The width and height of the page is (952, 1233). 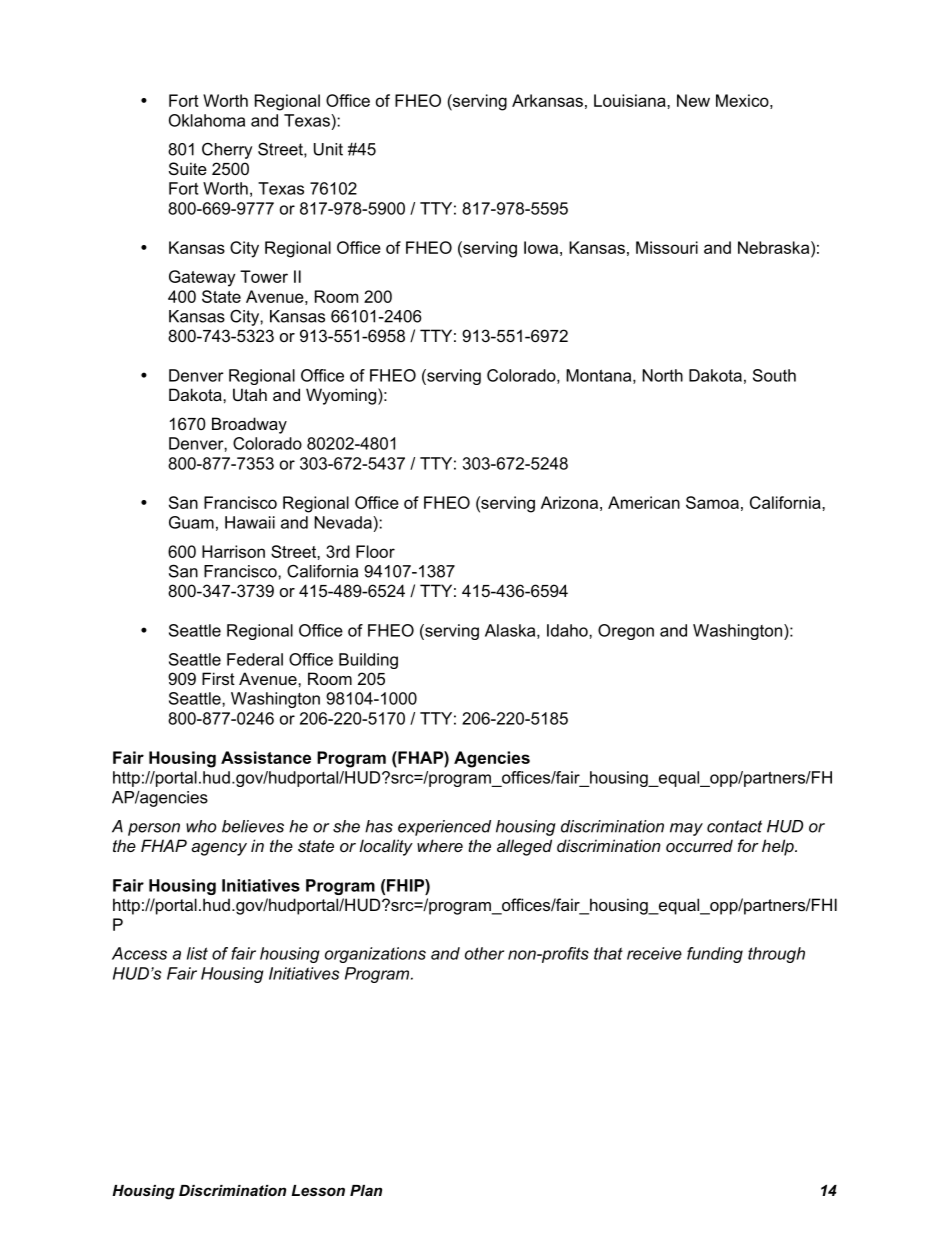 I want to click on who, so click(x=201, y=826).
